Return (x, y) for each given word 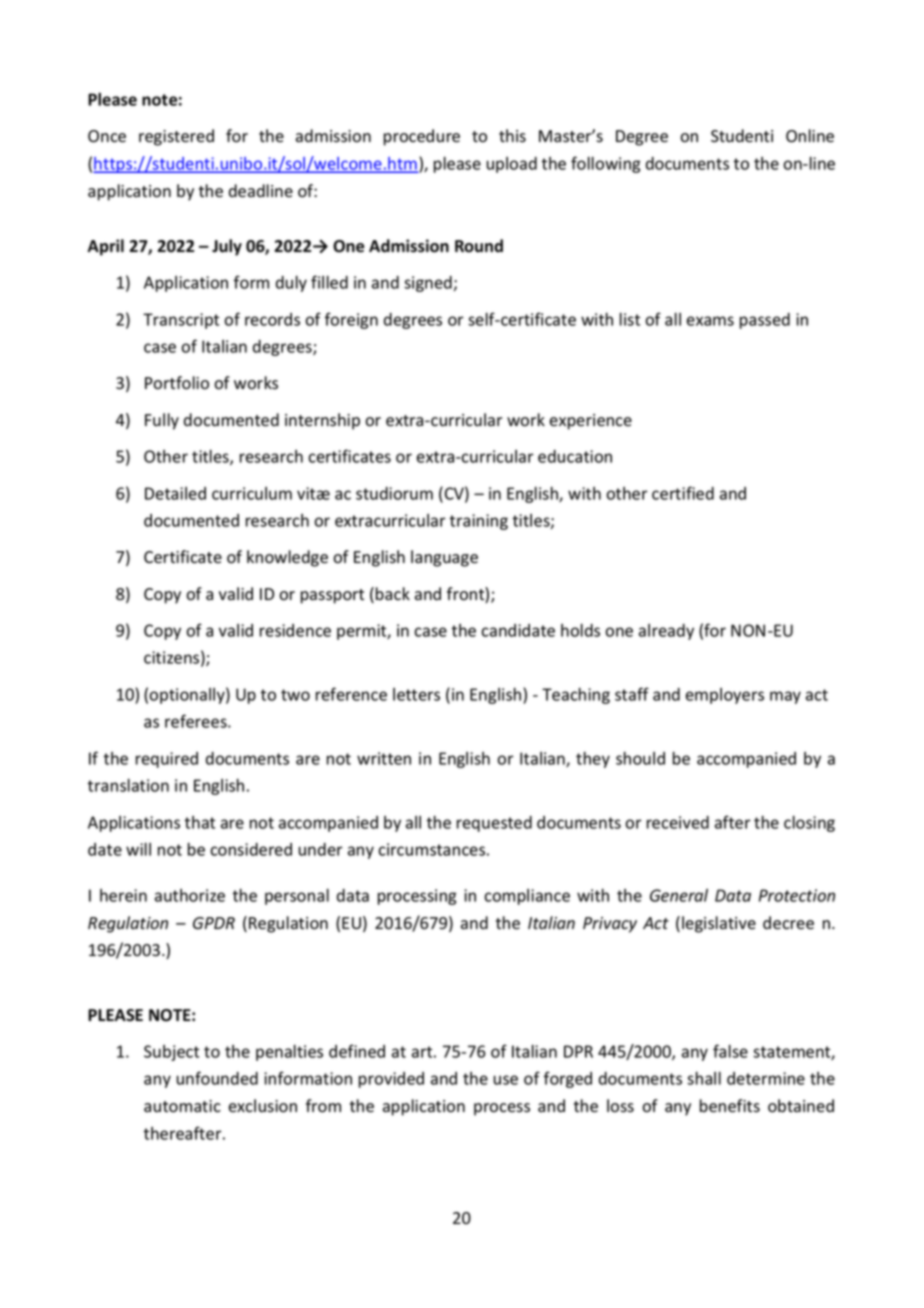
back (393, 593)
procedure (422, 137)
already (666, 632)
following (606, 164)
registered (176, 137)
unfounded (217, 1078)
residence (295, 630)
